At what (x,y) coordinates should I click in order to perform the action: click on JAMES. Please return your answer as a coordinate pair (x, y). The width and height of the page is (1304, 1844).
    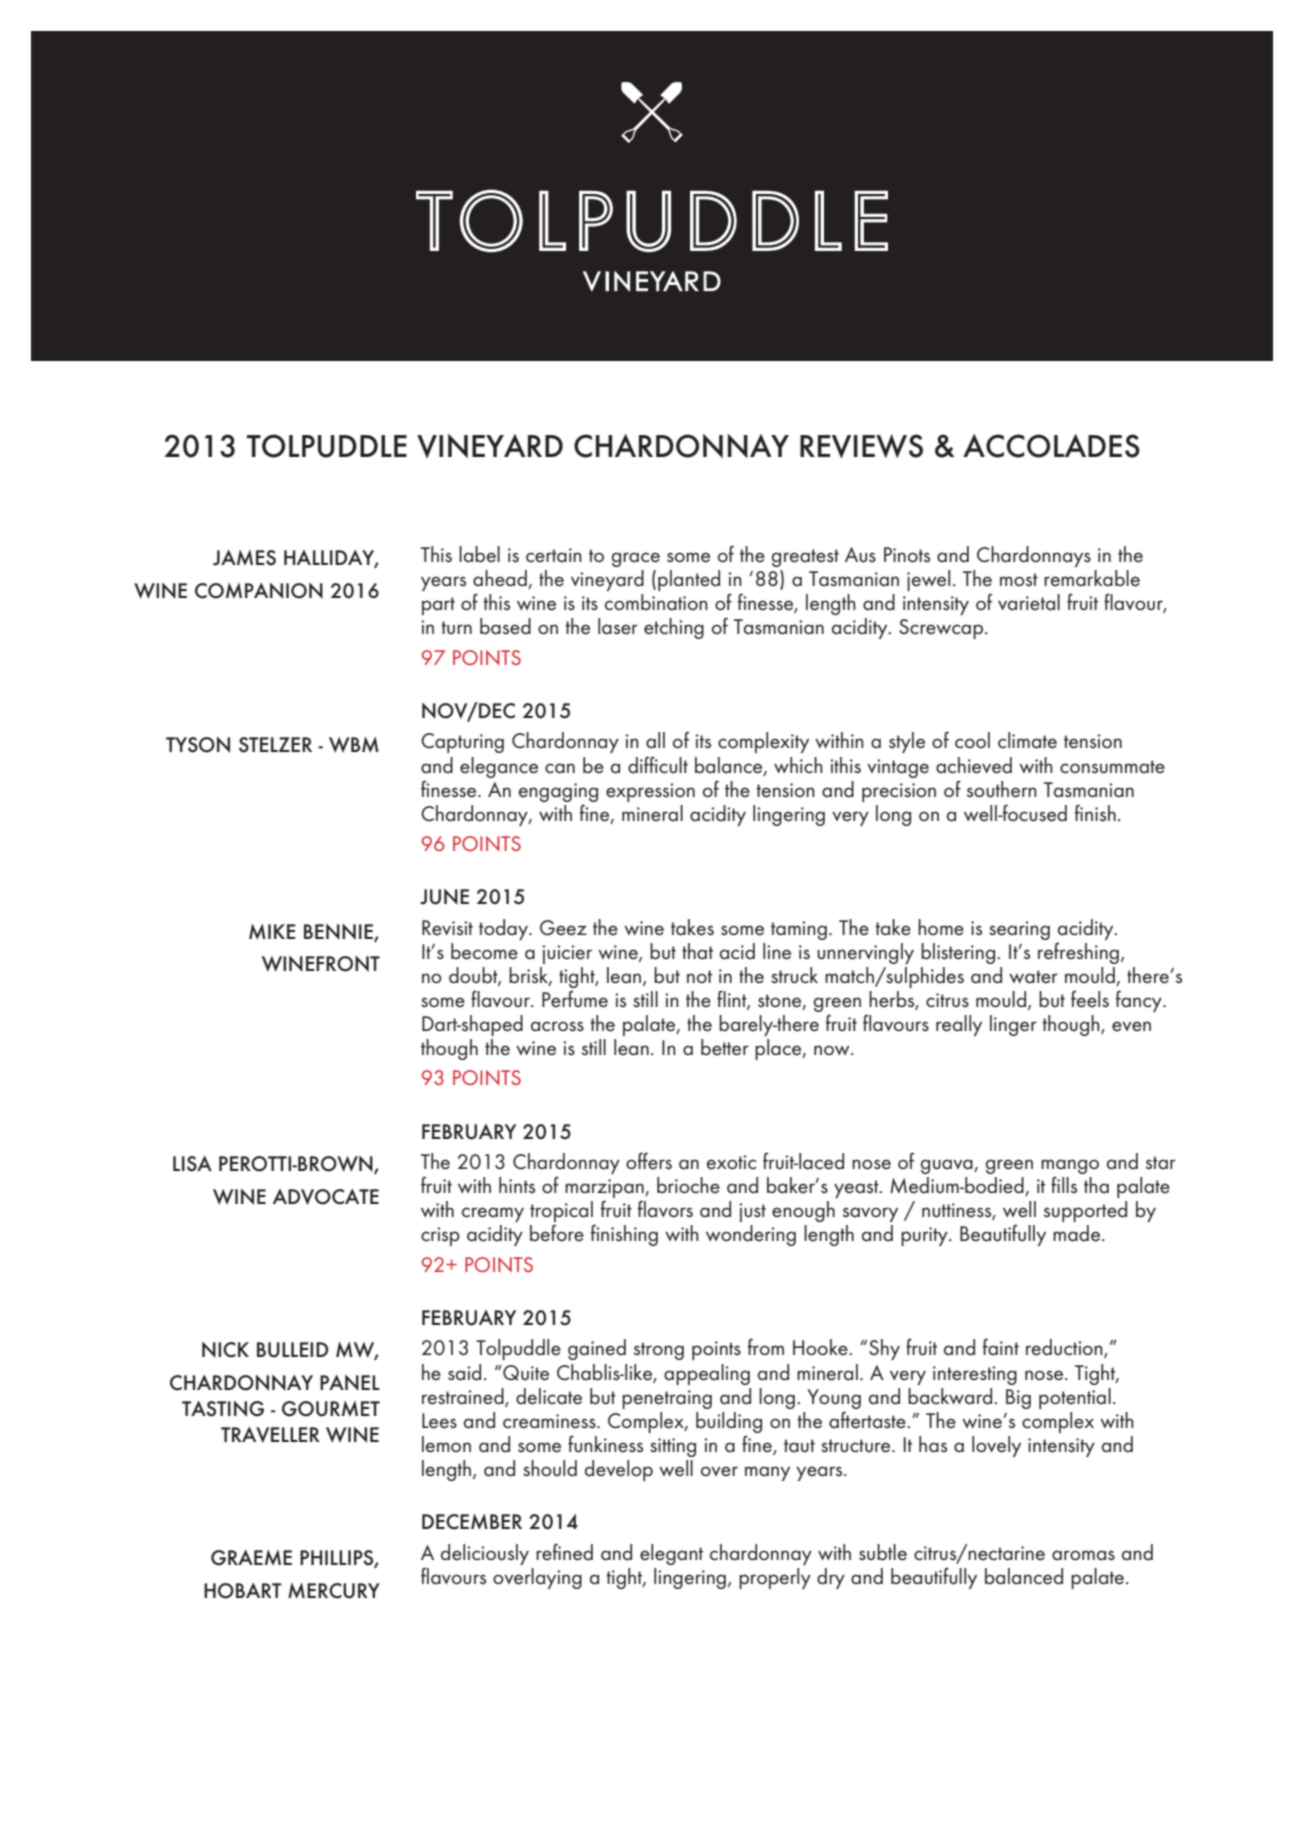
    Looking at the image, I should click on (244, 558).
